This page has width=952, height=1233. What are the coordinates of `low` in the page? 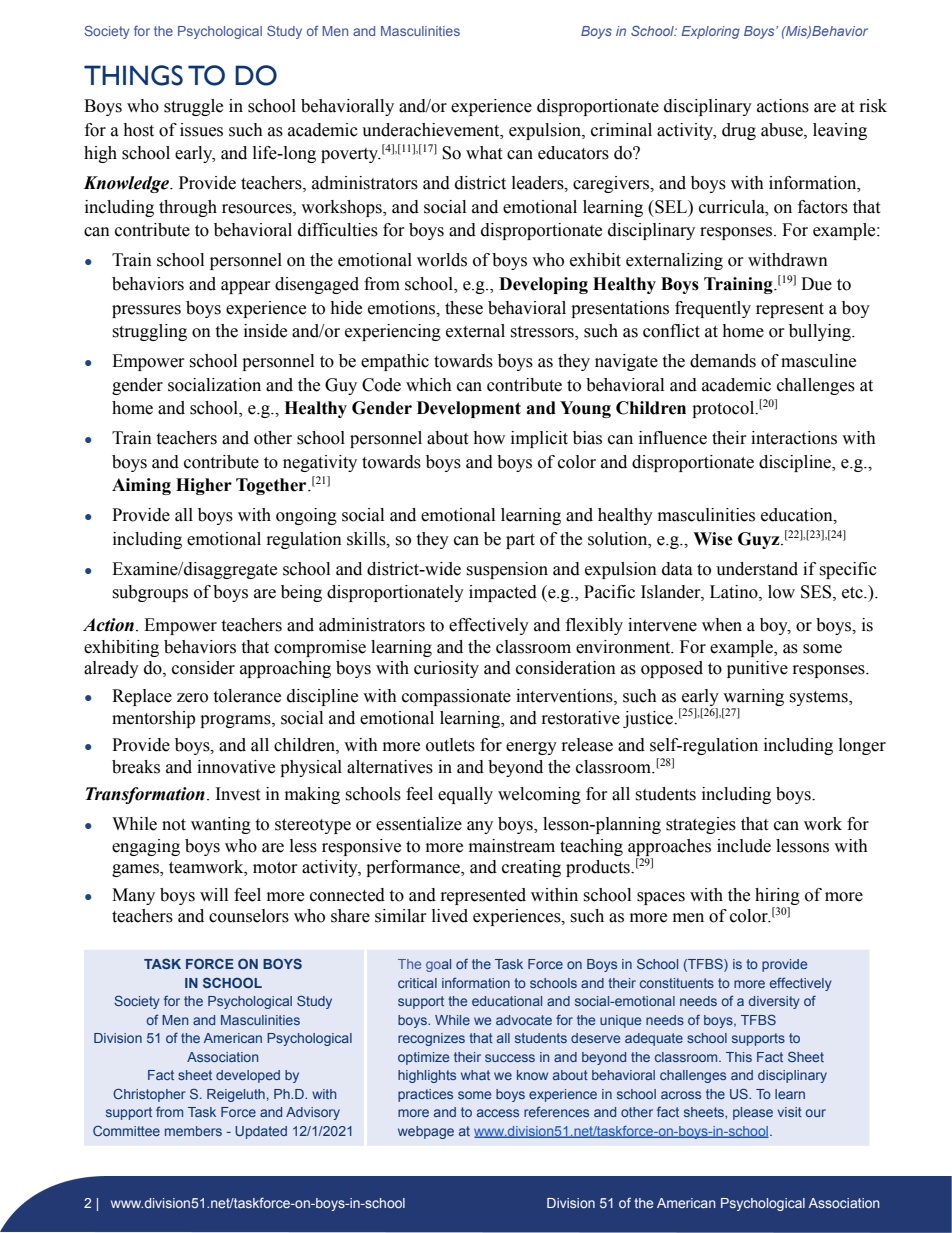 It's located at (781, 592).
